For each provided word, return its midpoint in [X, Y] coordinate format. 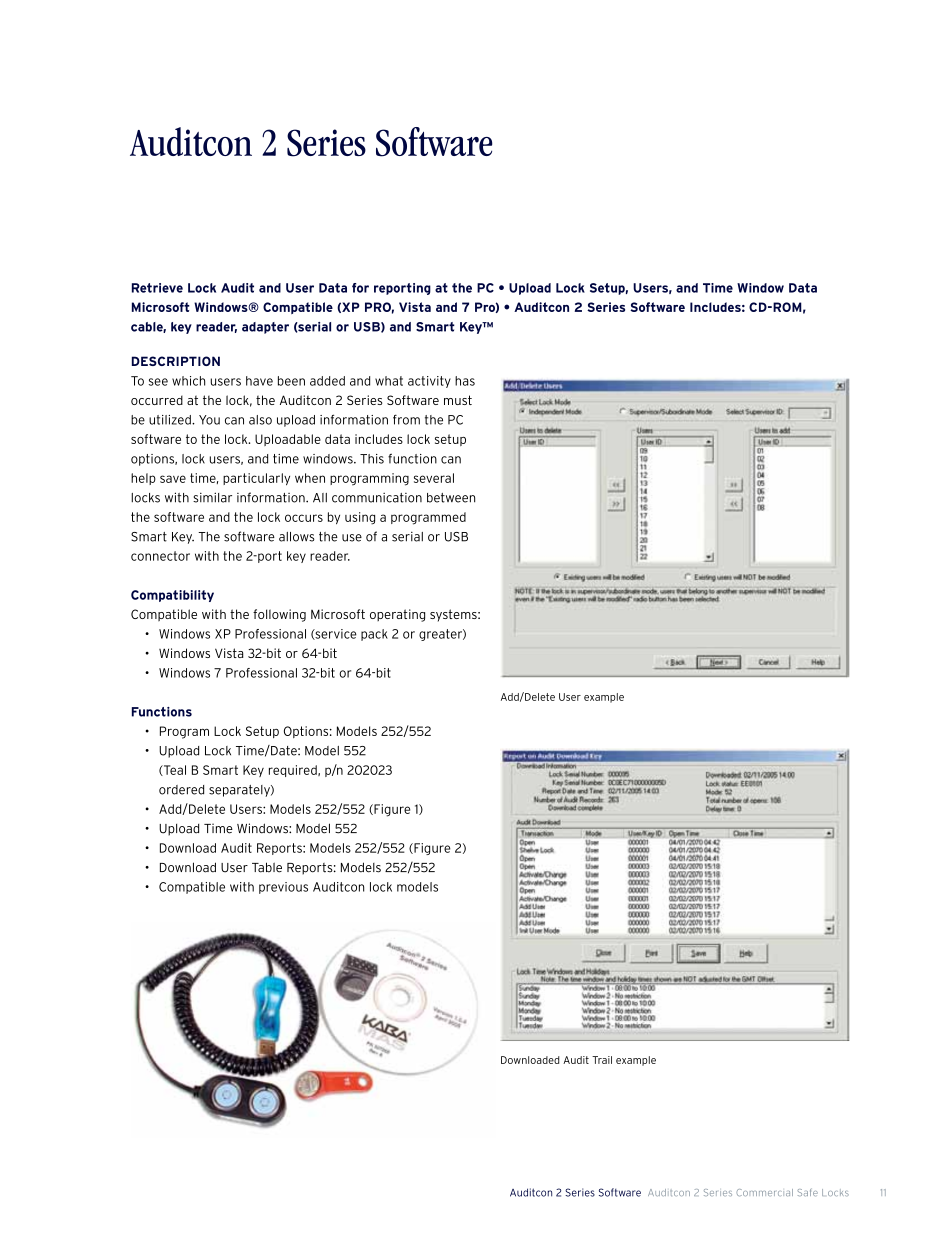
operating [397, 615]
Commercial [764, 1192]
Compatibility [172, 596]
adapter [265, 328]
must [458, 400]
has [465, 381]
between [451, 498]
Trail [602, 1060]
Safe [808, 1192]
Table [267, 867]
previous [283, 888]
